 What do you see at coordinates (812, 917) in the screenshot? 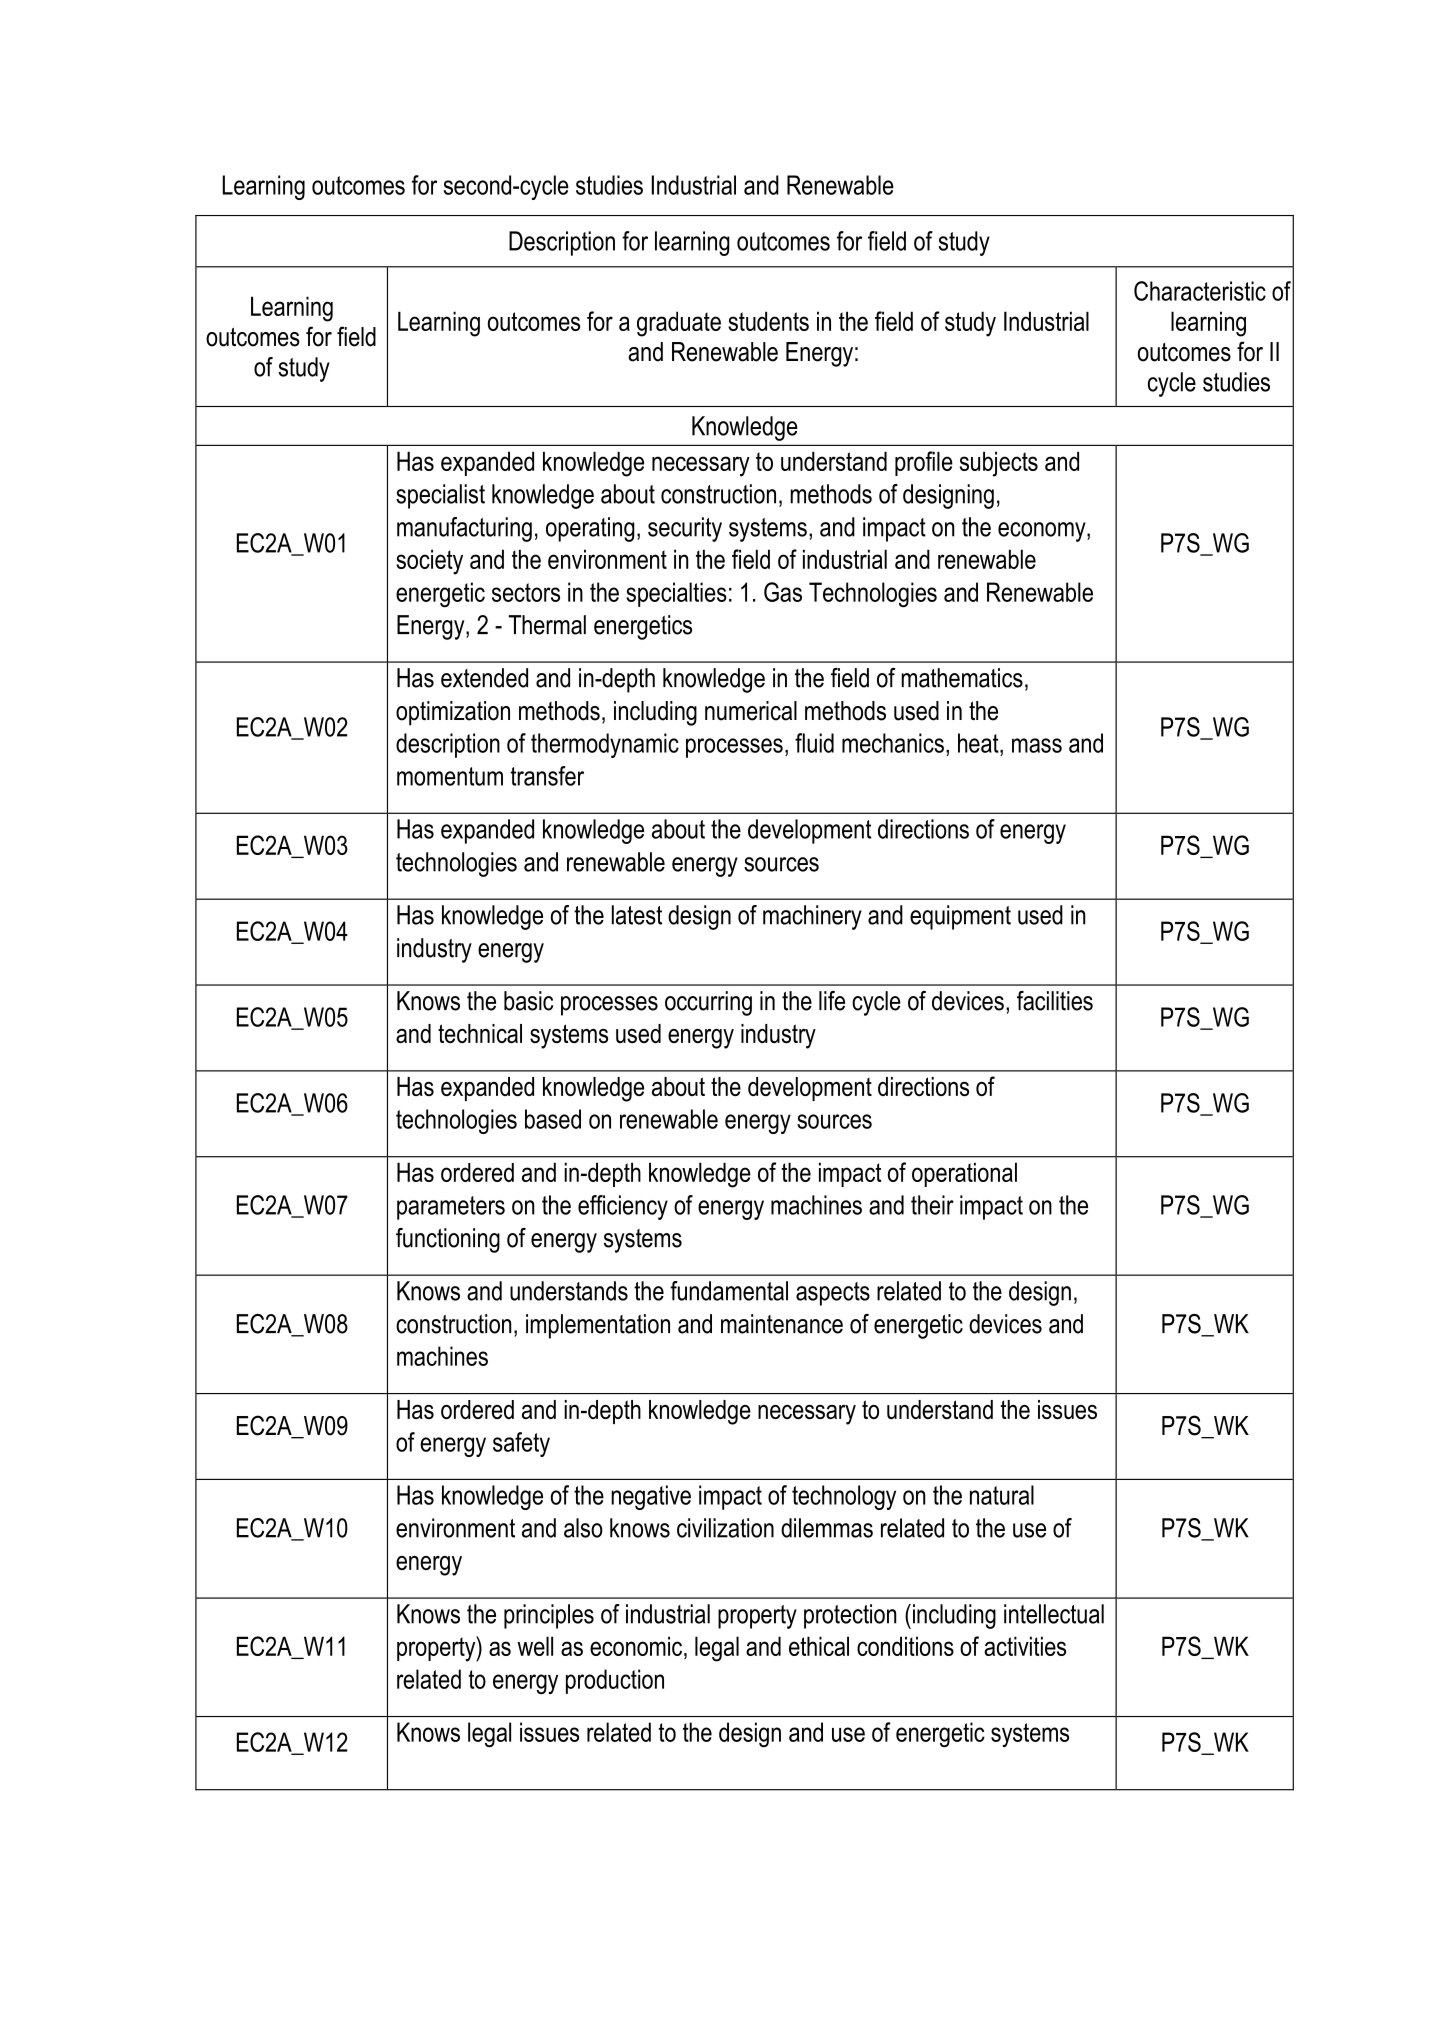
I see `machinery` at bounding box center [812, 917].
